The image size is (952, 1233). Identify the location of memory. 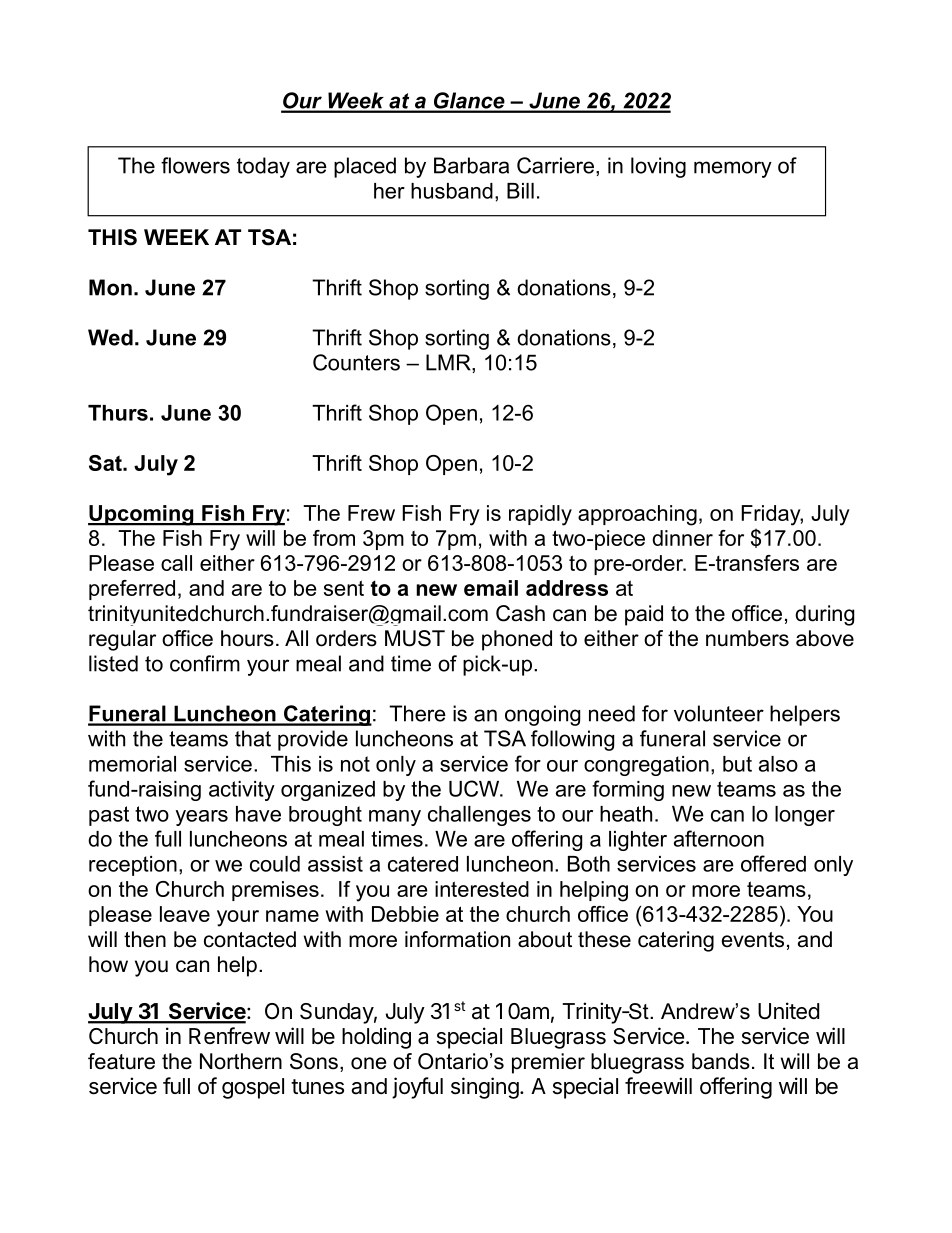
(733, 169).
